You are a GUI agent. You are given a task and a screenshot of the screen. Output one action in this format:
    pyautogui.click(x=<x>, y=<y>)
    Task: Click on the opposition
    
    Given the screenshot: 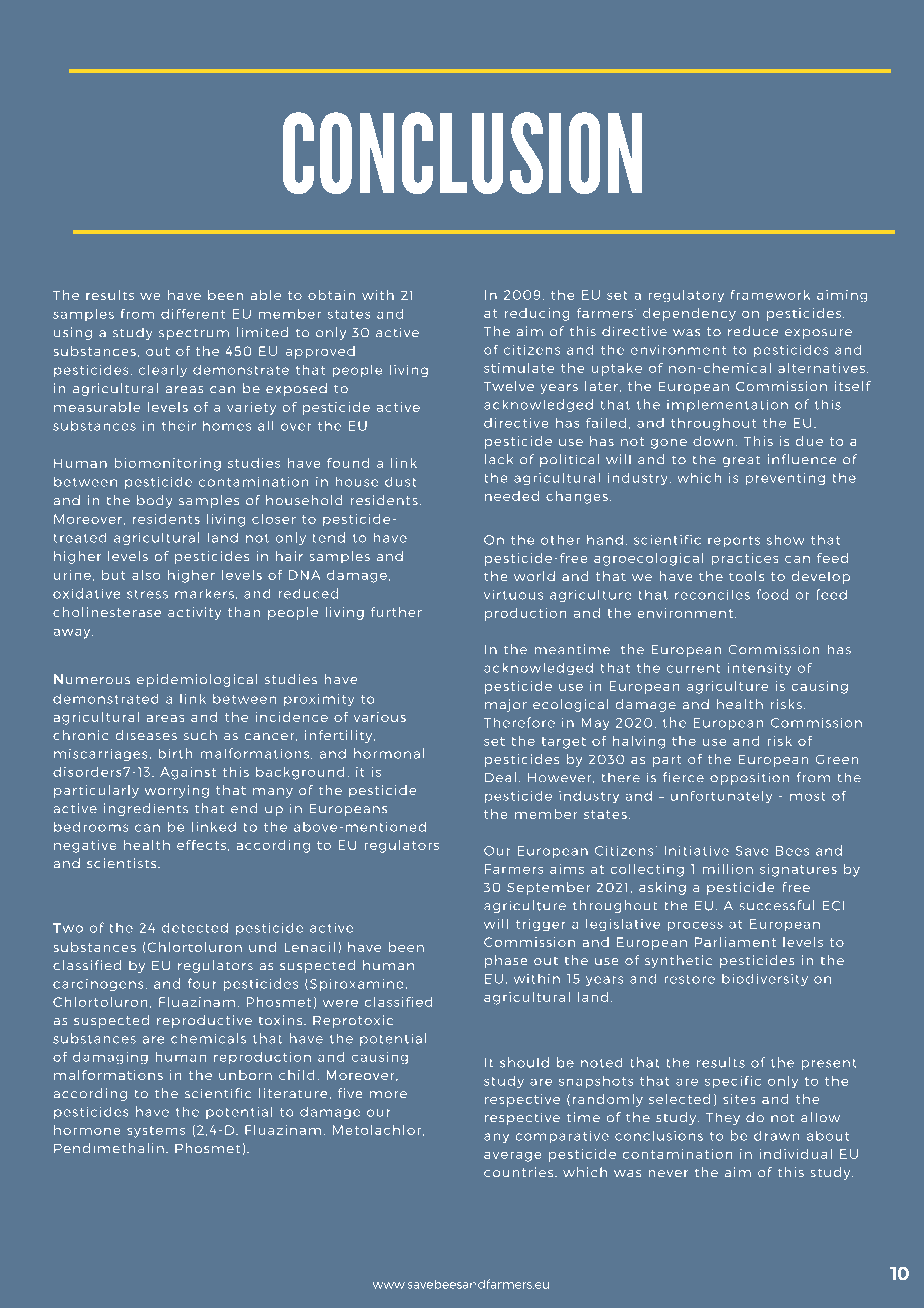 What is the action you would take?
    pyautogui.click(x=749, y=779)
